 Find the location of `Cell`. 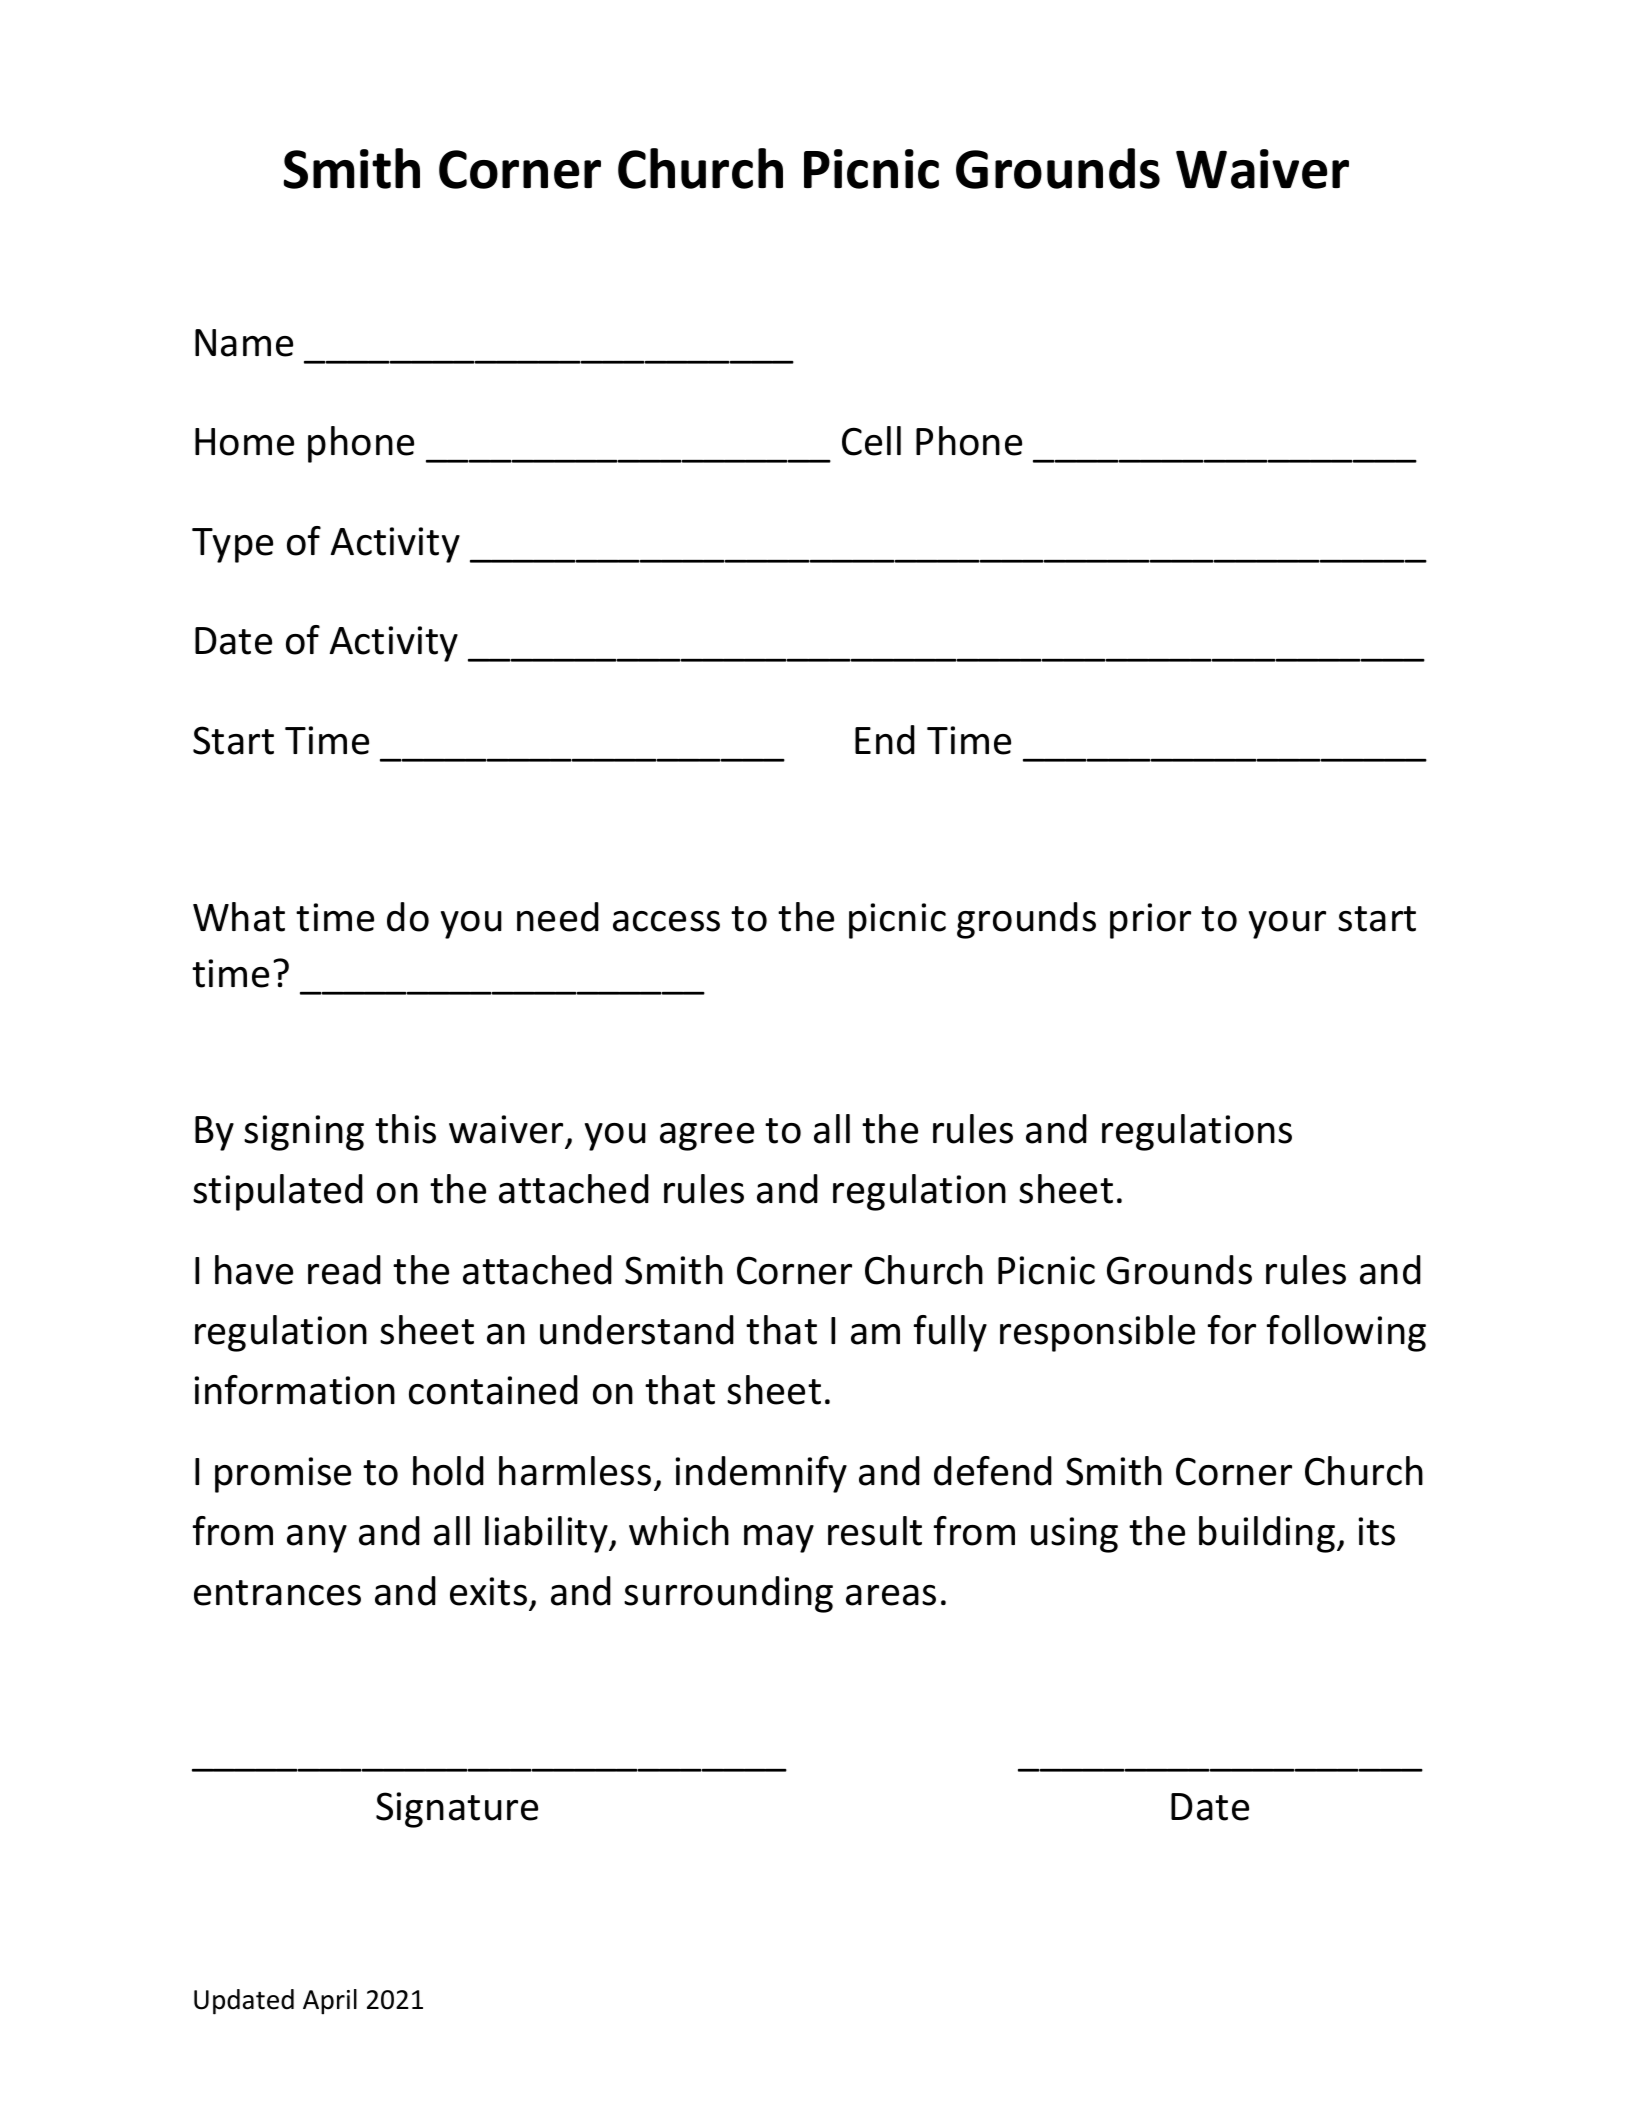

Cell is located at coordinates (871, 441).
